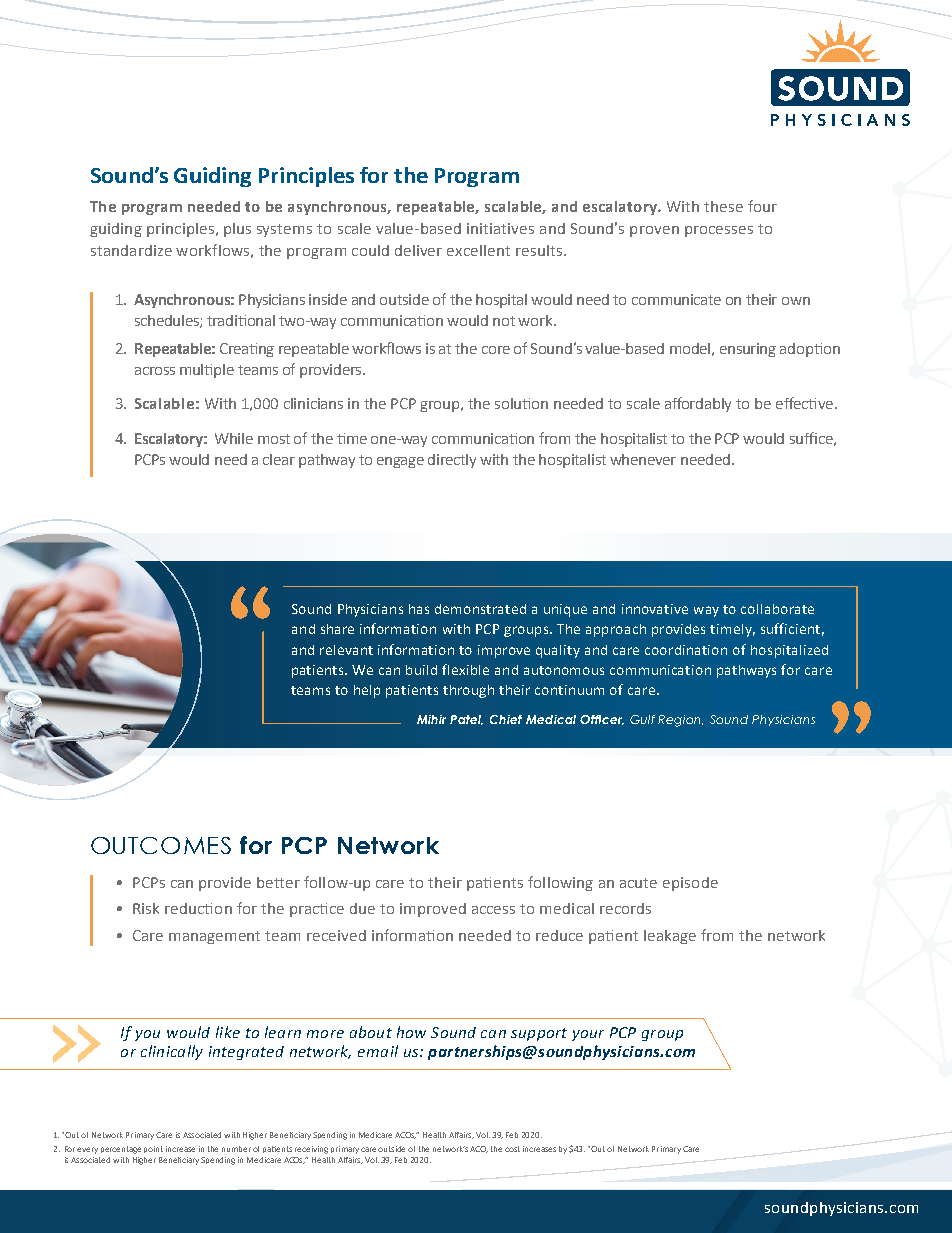 This screenshot has height=1233, width=952. I want to click on flexible, so click(465, 669).
